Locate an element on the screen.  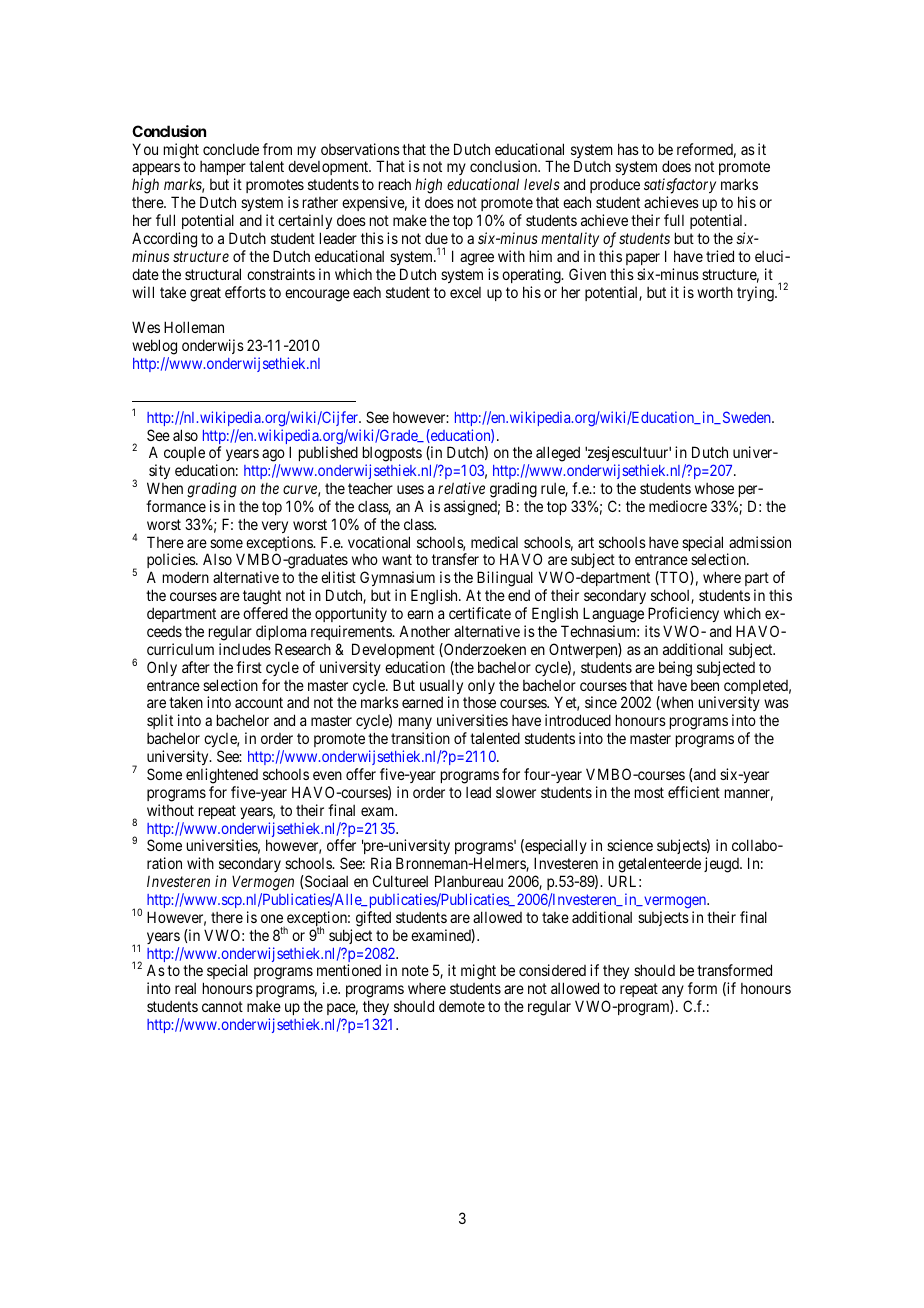
efficient is located at coordinates (694, 792).
